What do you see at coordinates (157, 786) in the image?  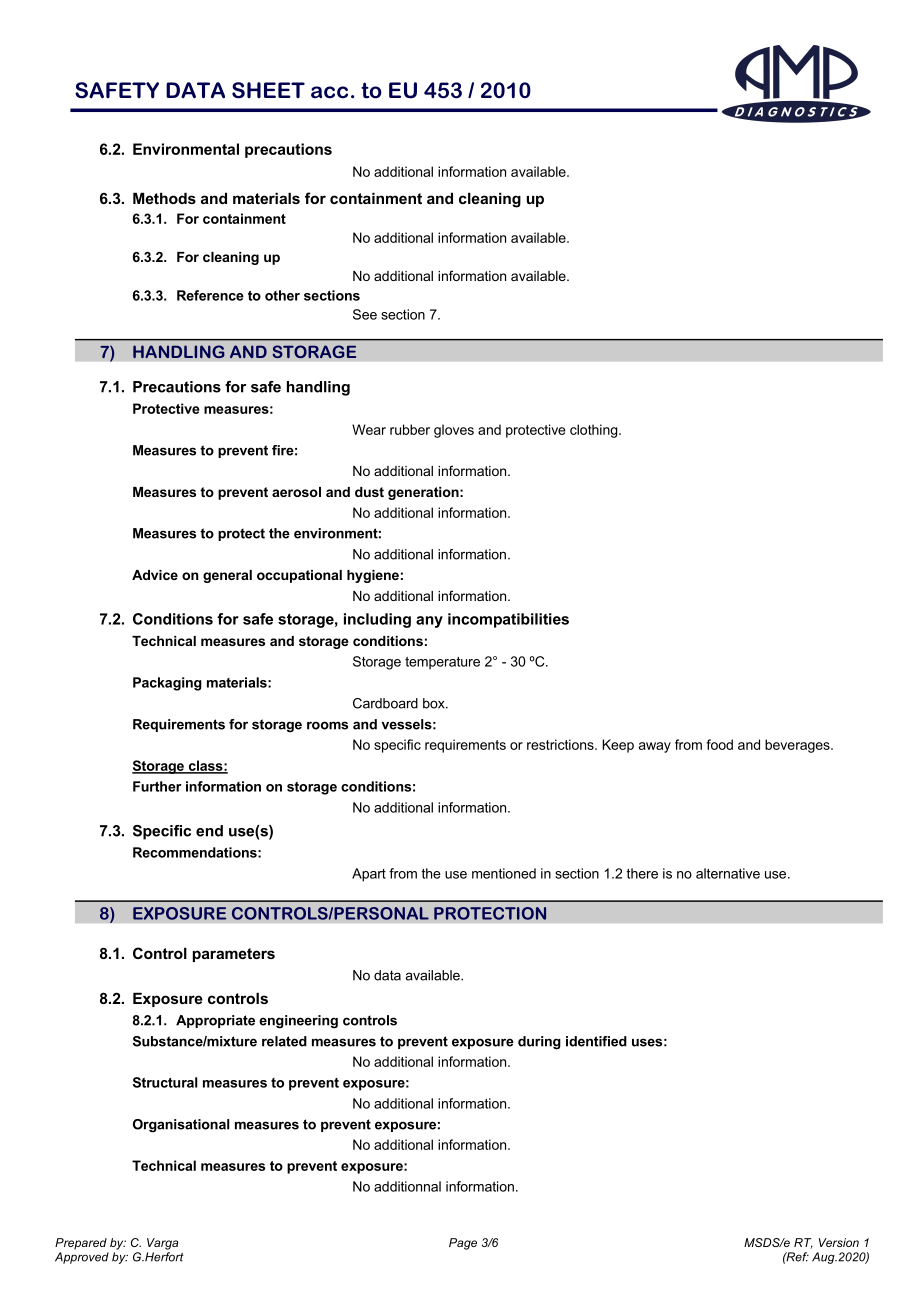 I see `Further` at bounding box center [157, 786].
